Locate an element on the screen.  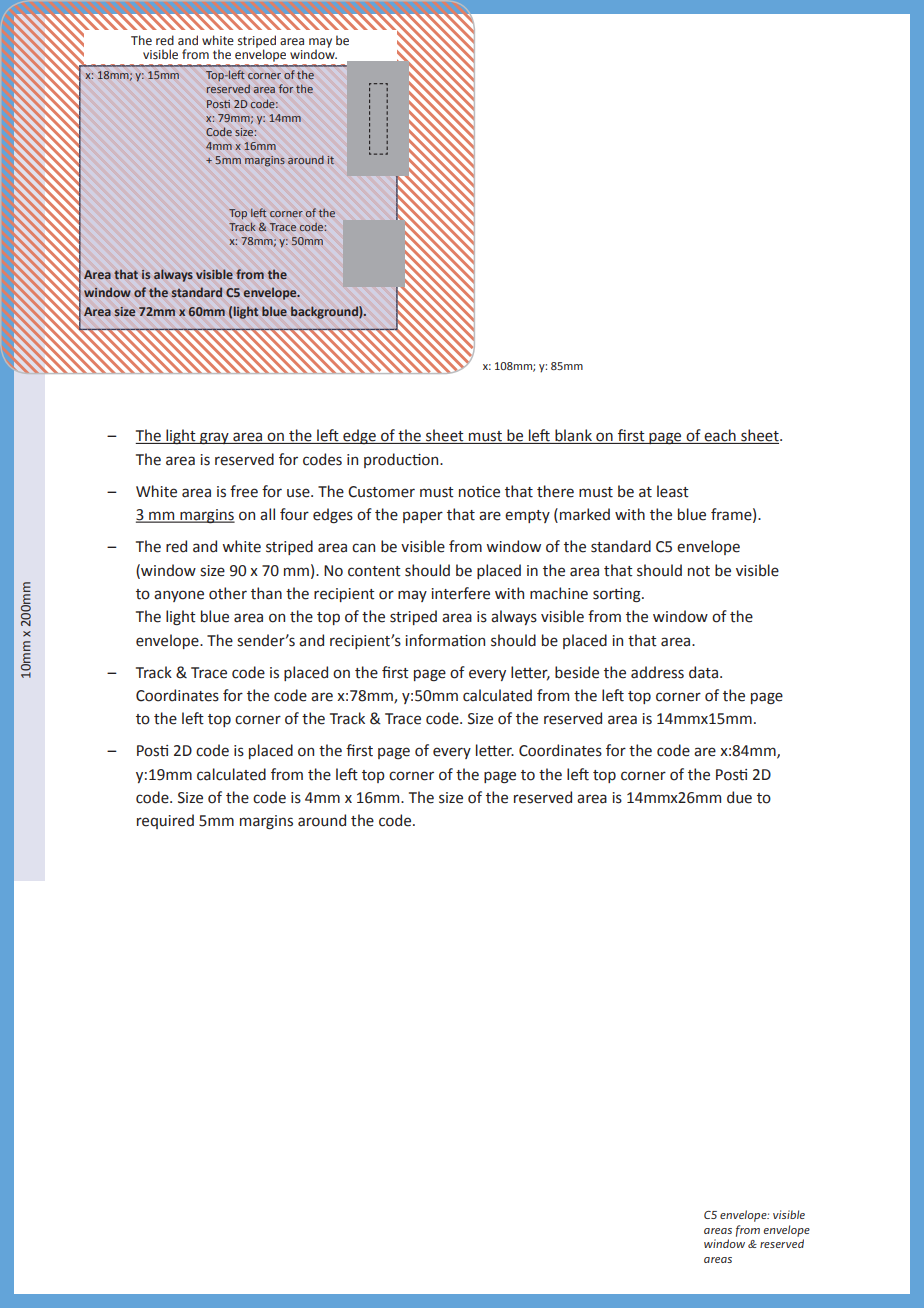
than is located at coordinates (266, 593).
